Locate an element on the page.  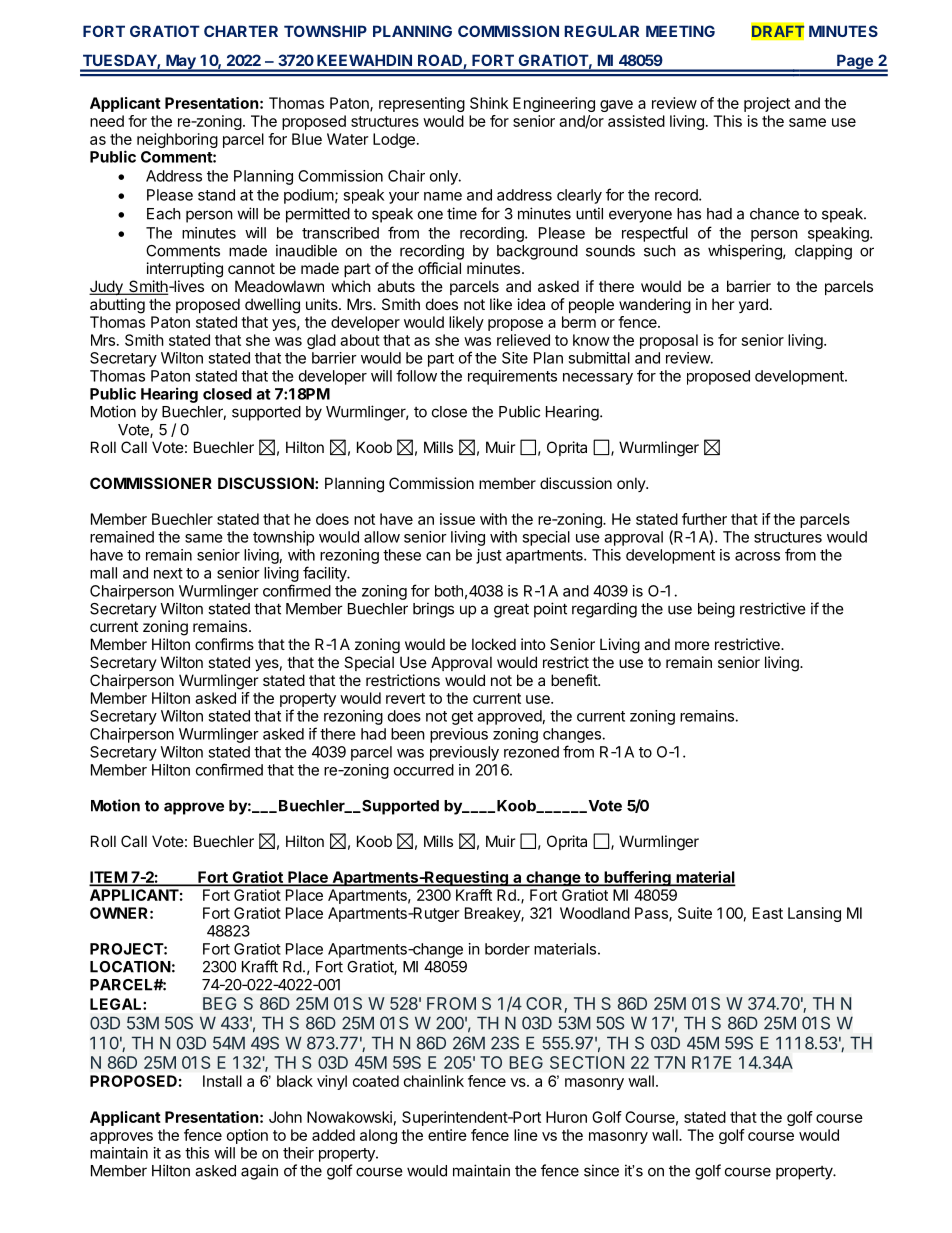
since is located at coordinates (601, 1170).
